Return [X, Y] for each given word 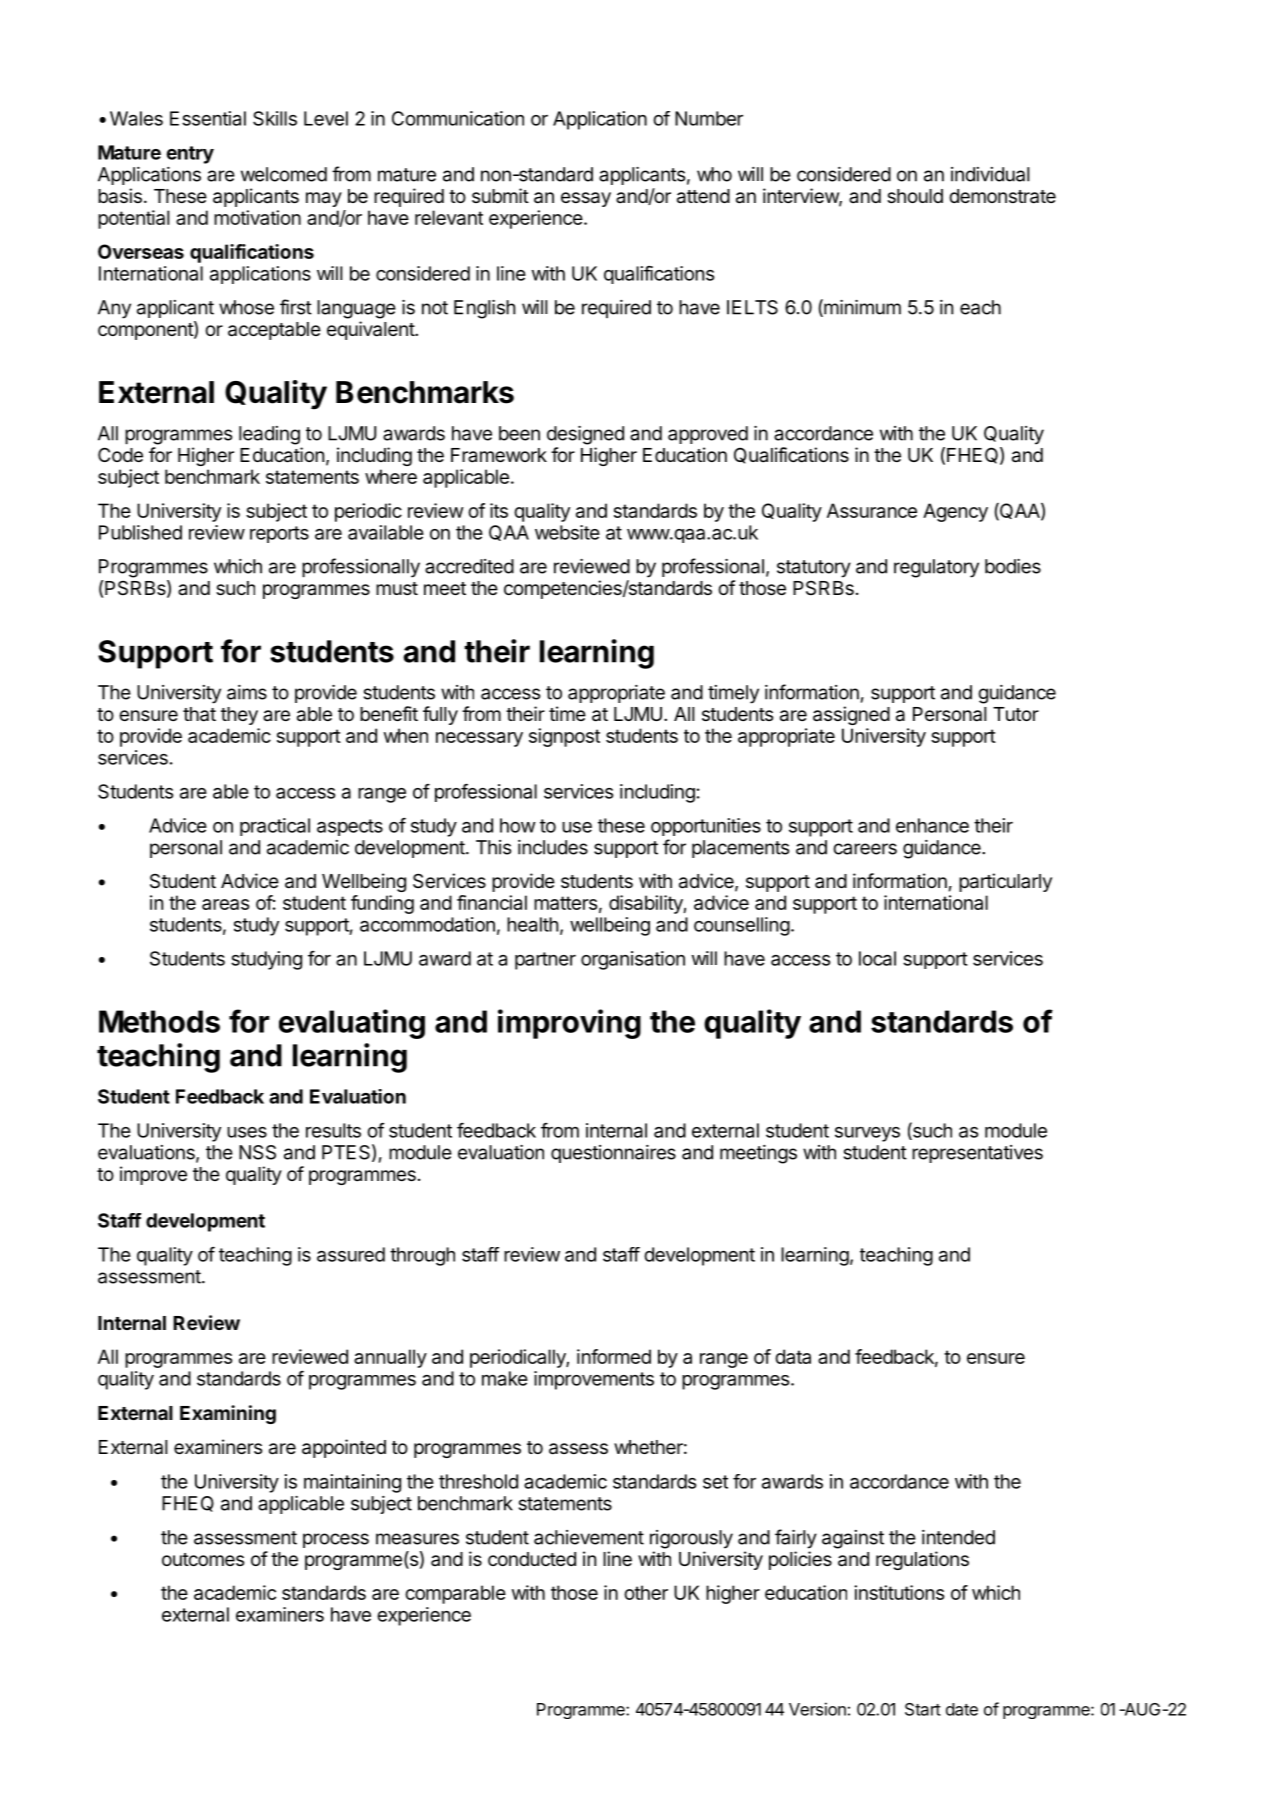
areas [225, 904]
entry [190, 155]
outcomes [203, 1559]
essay [586, 199]
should [915, 196]
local [877, 958]
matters [565, 903]
